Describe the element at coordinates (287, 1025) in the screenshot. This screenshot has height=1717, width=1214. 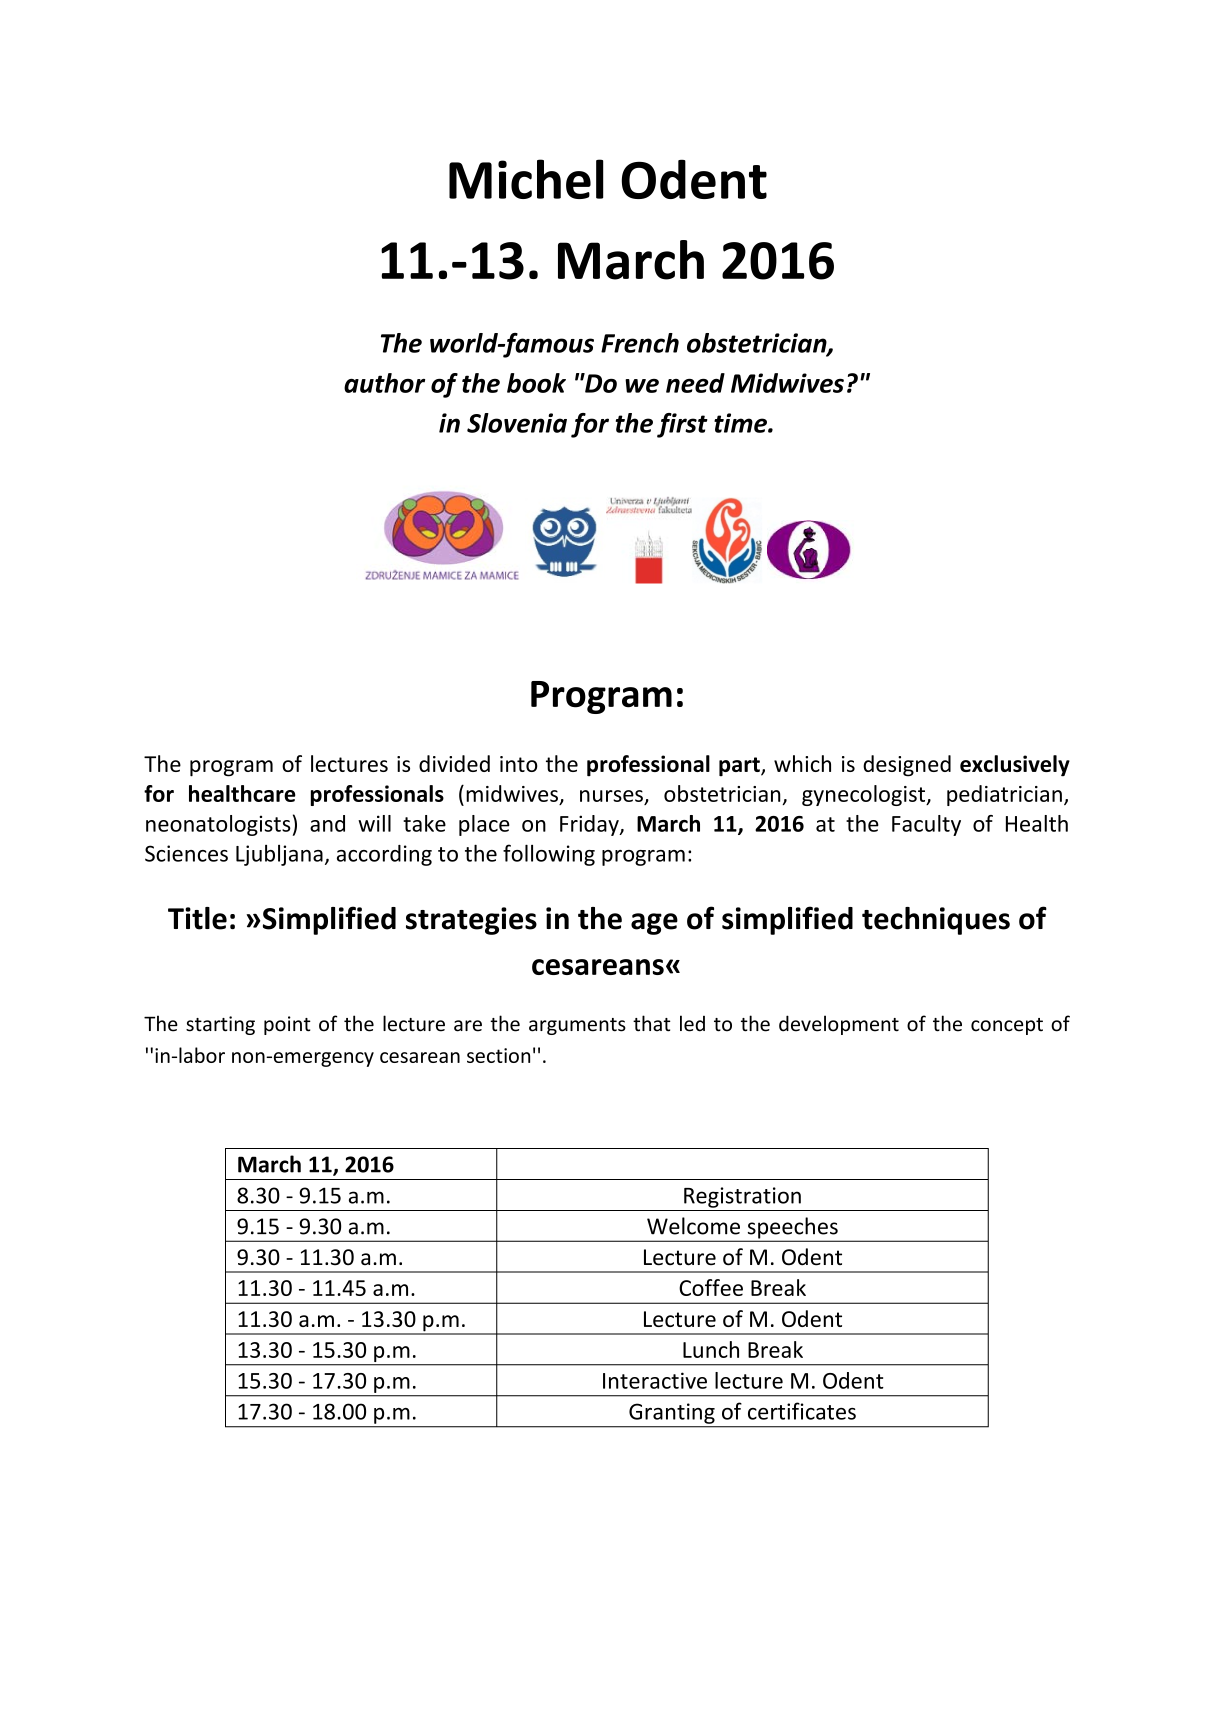
I see `point` at that location.
